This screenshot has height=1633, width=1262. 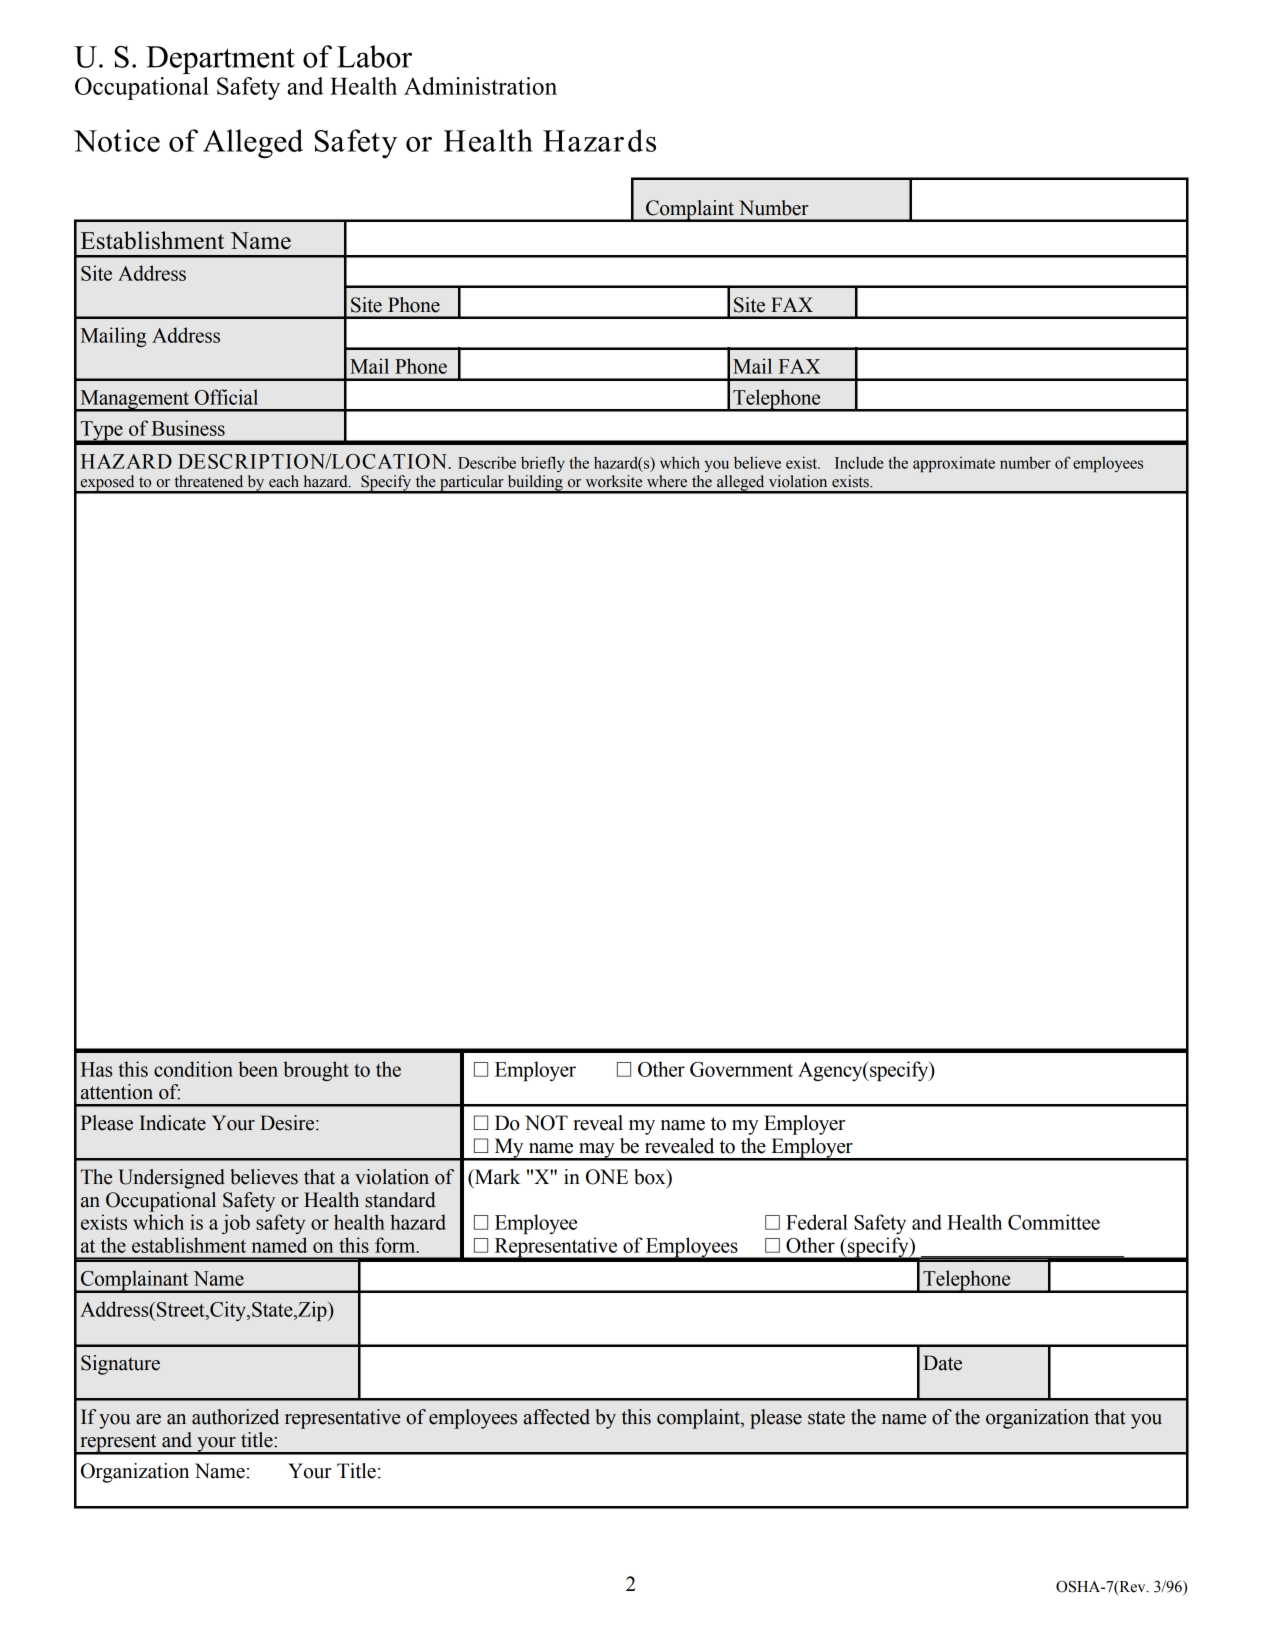 What do you see at coordinates (1054, 1222) in the screenshot?
I see `Committee` at bounding box center [1054, 1222].
